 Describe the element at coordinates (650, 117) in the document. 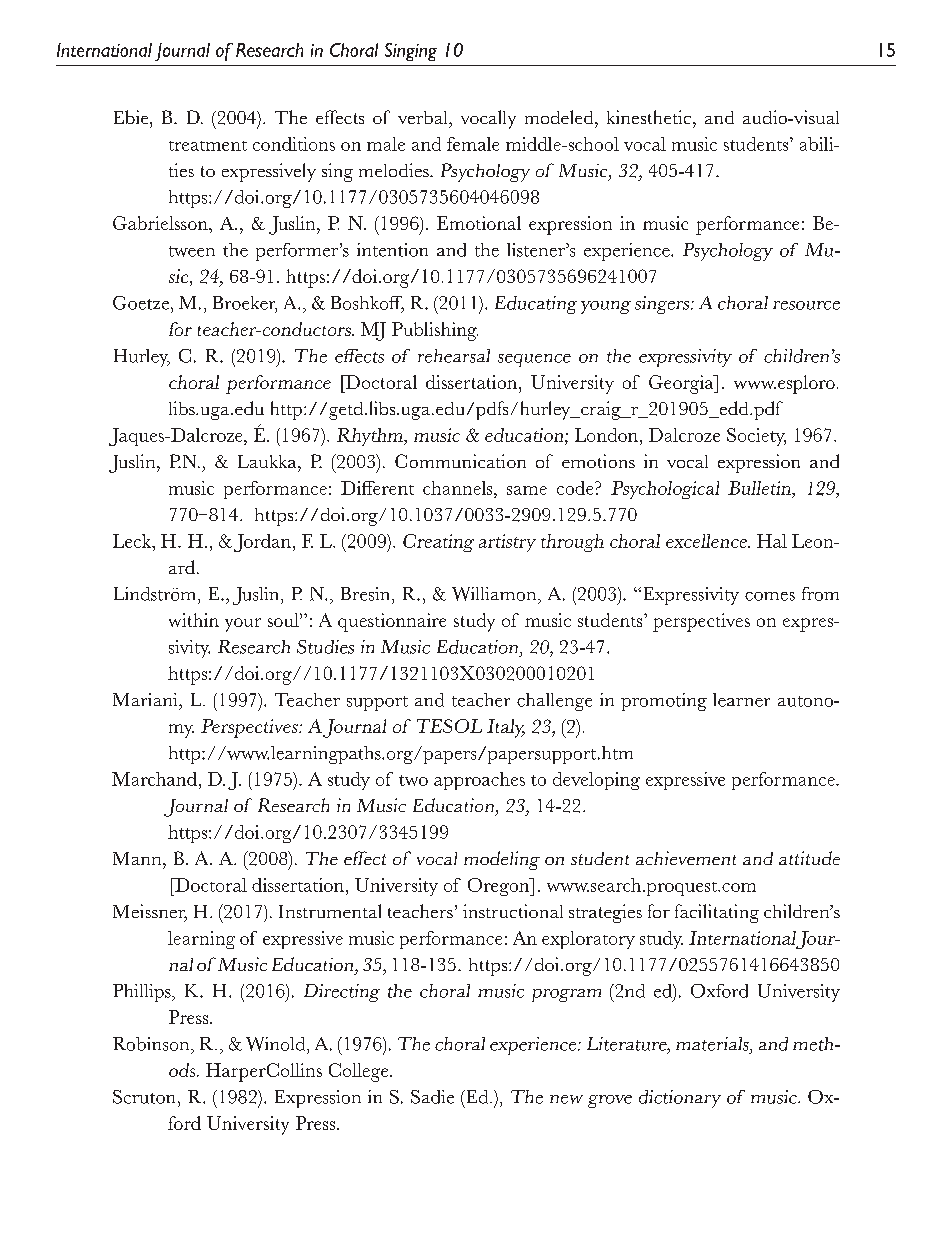

I see `kinesthetic` at that location.
